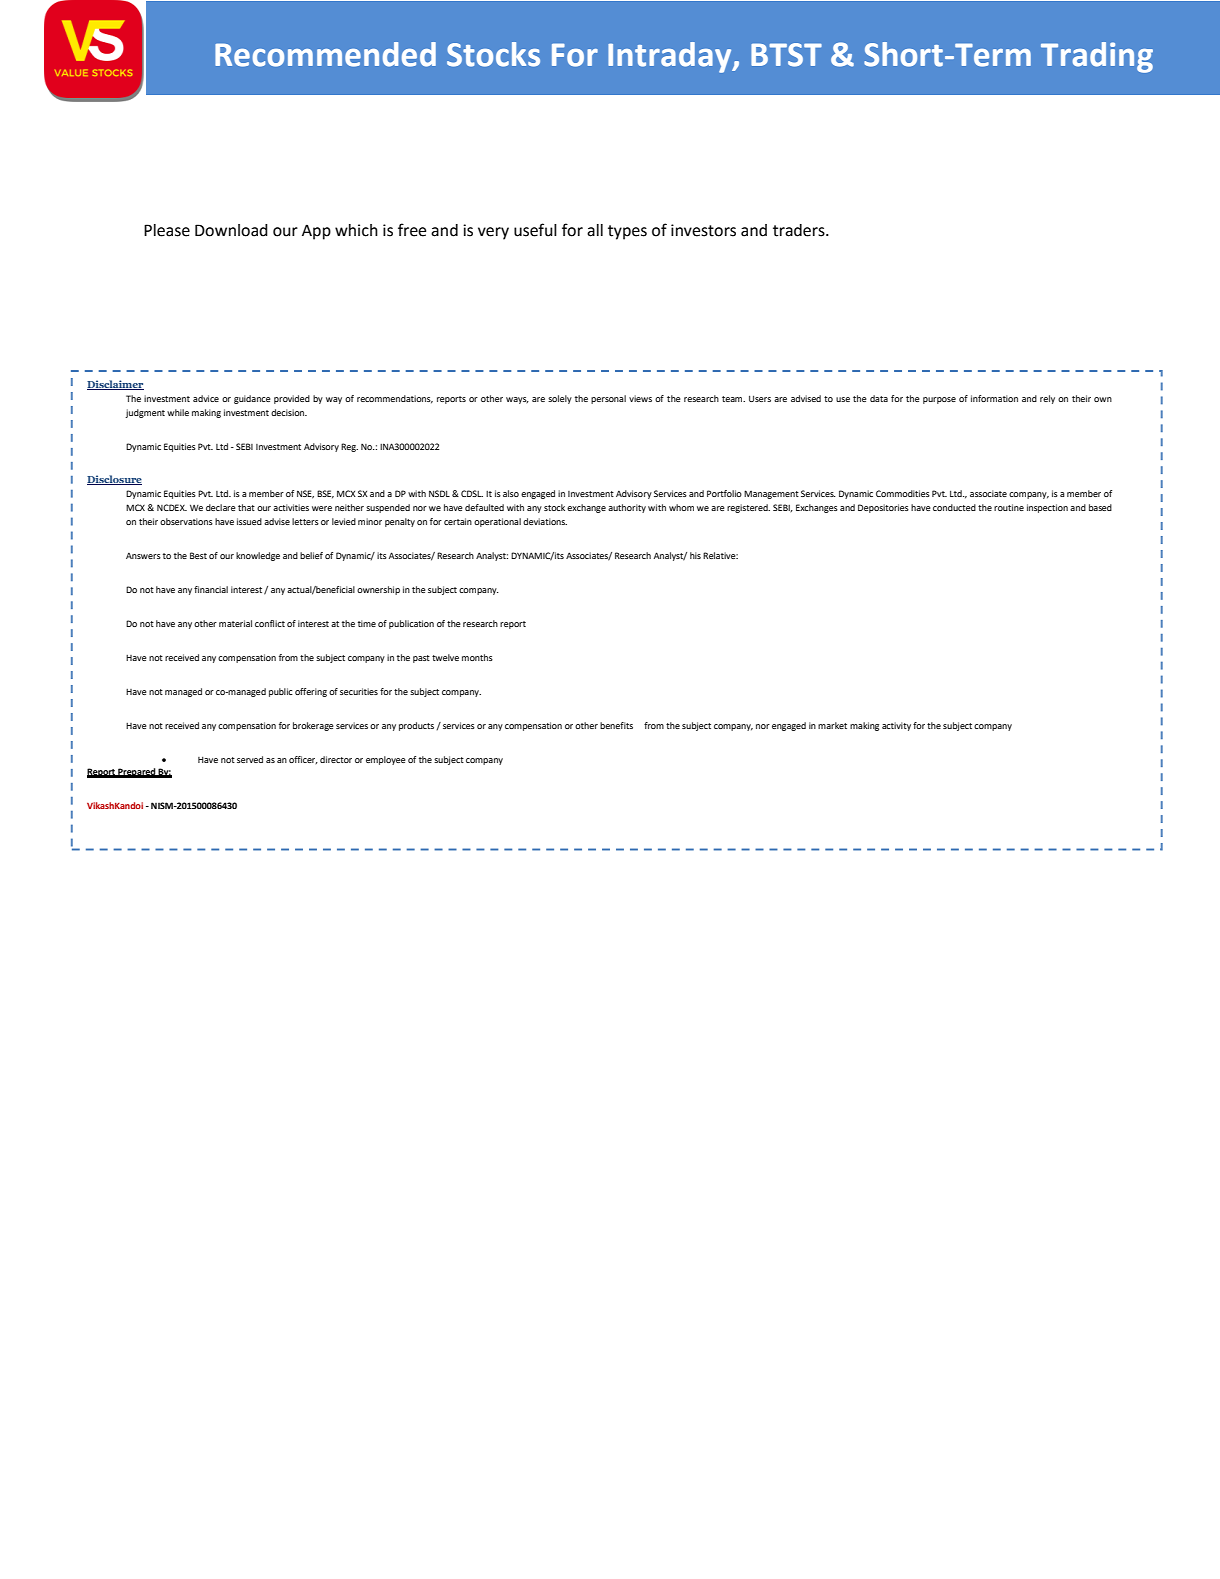 This screenshot has width=1220, height=1579. What do you see at coordinates (671, 57) in the screenshot?
I see `Intraday` at bounding box center [671, 57].
